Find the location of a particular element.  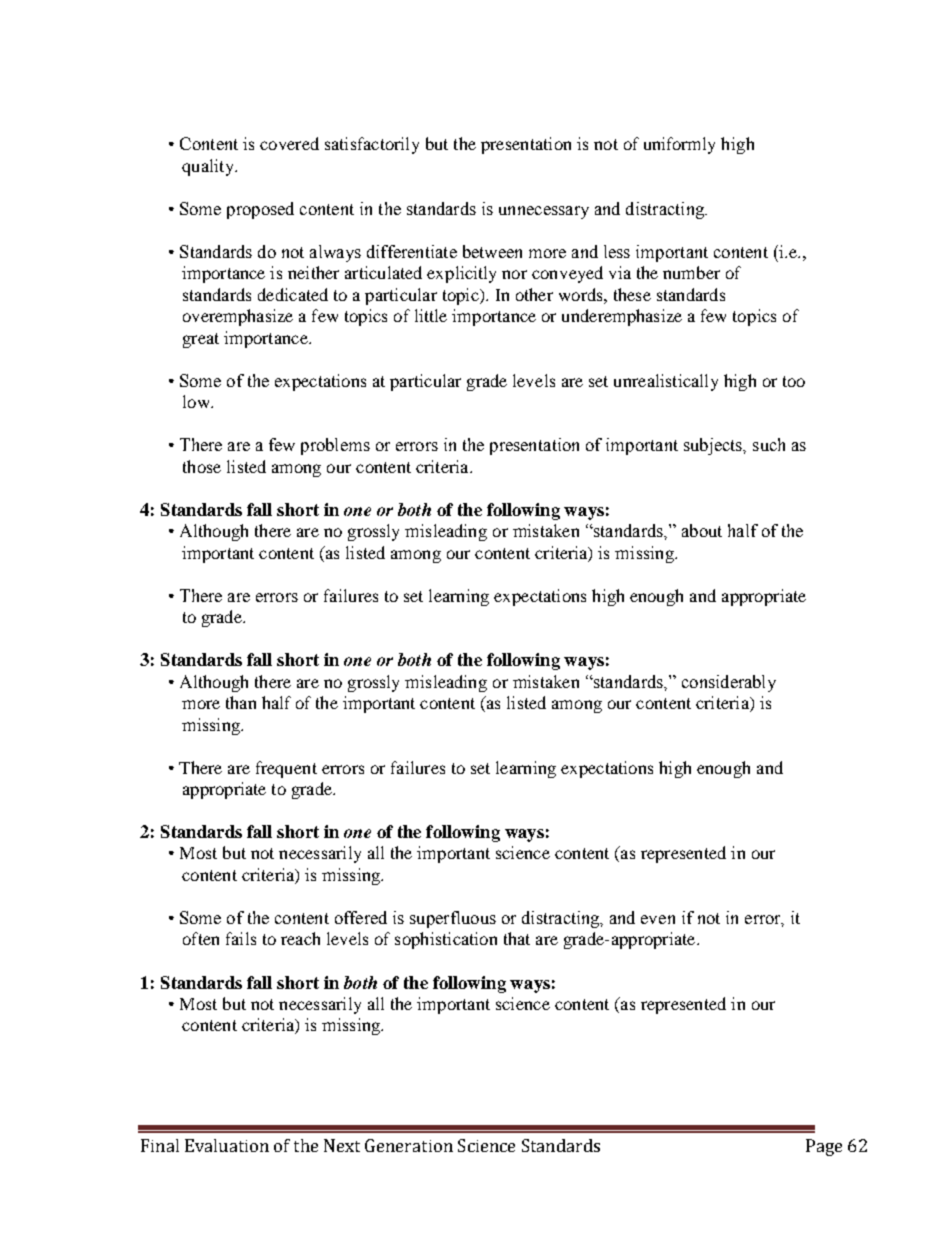

uniformly is located at coordinates (679, 145).
